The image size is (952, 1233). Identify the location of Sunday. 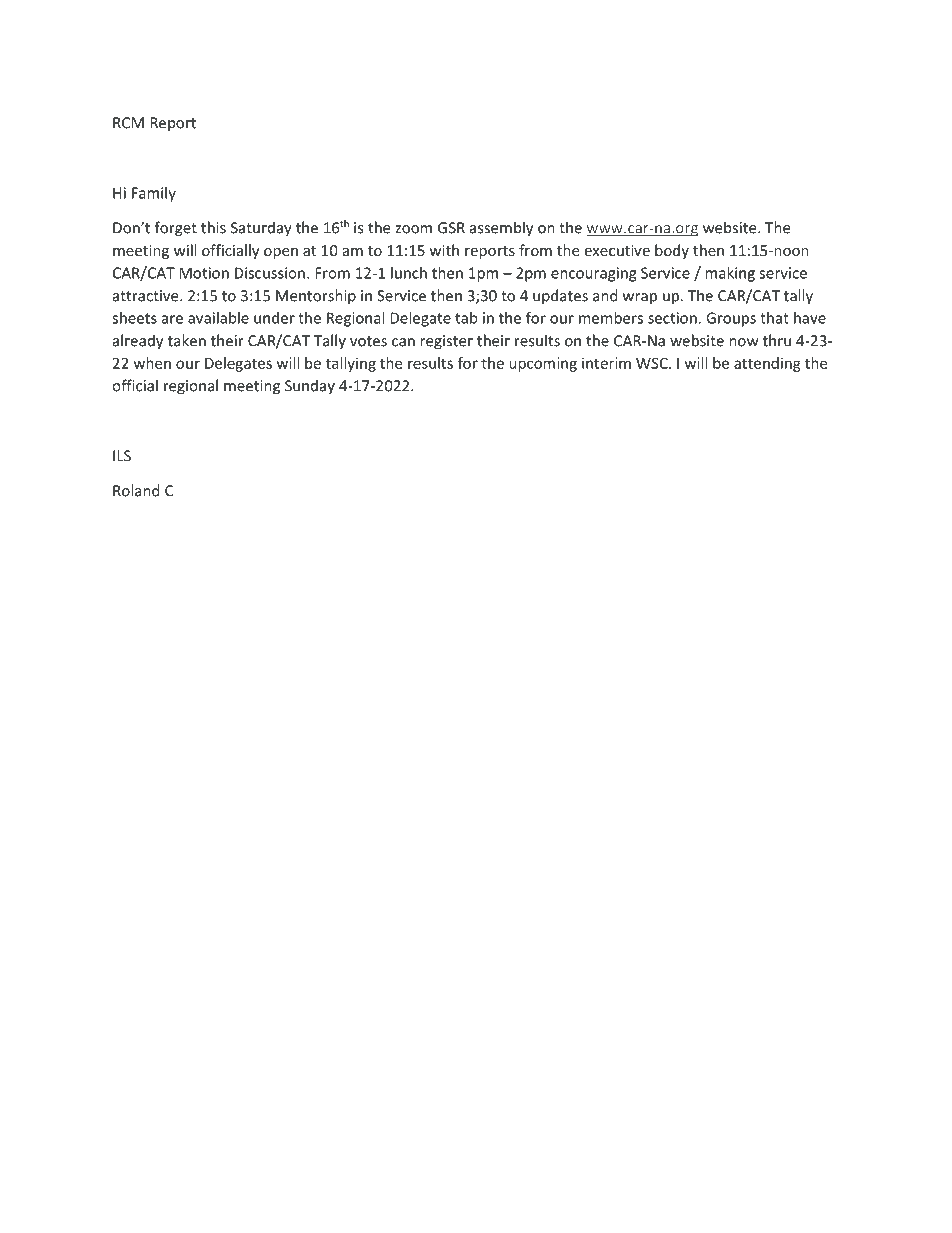
(310, 387).
